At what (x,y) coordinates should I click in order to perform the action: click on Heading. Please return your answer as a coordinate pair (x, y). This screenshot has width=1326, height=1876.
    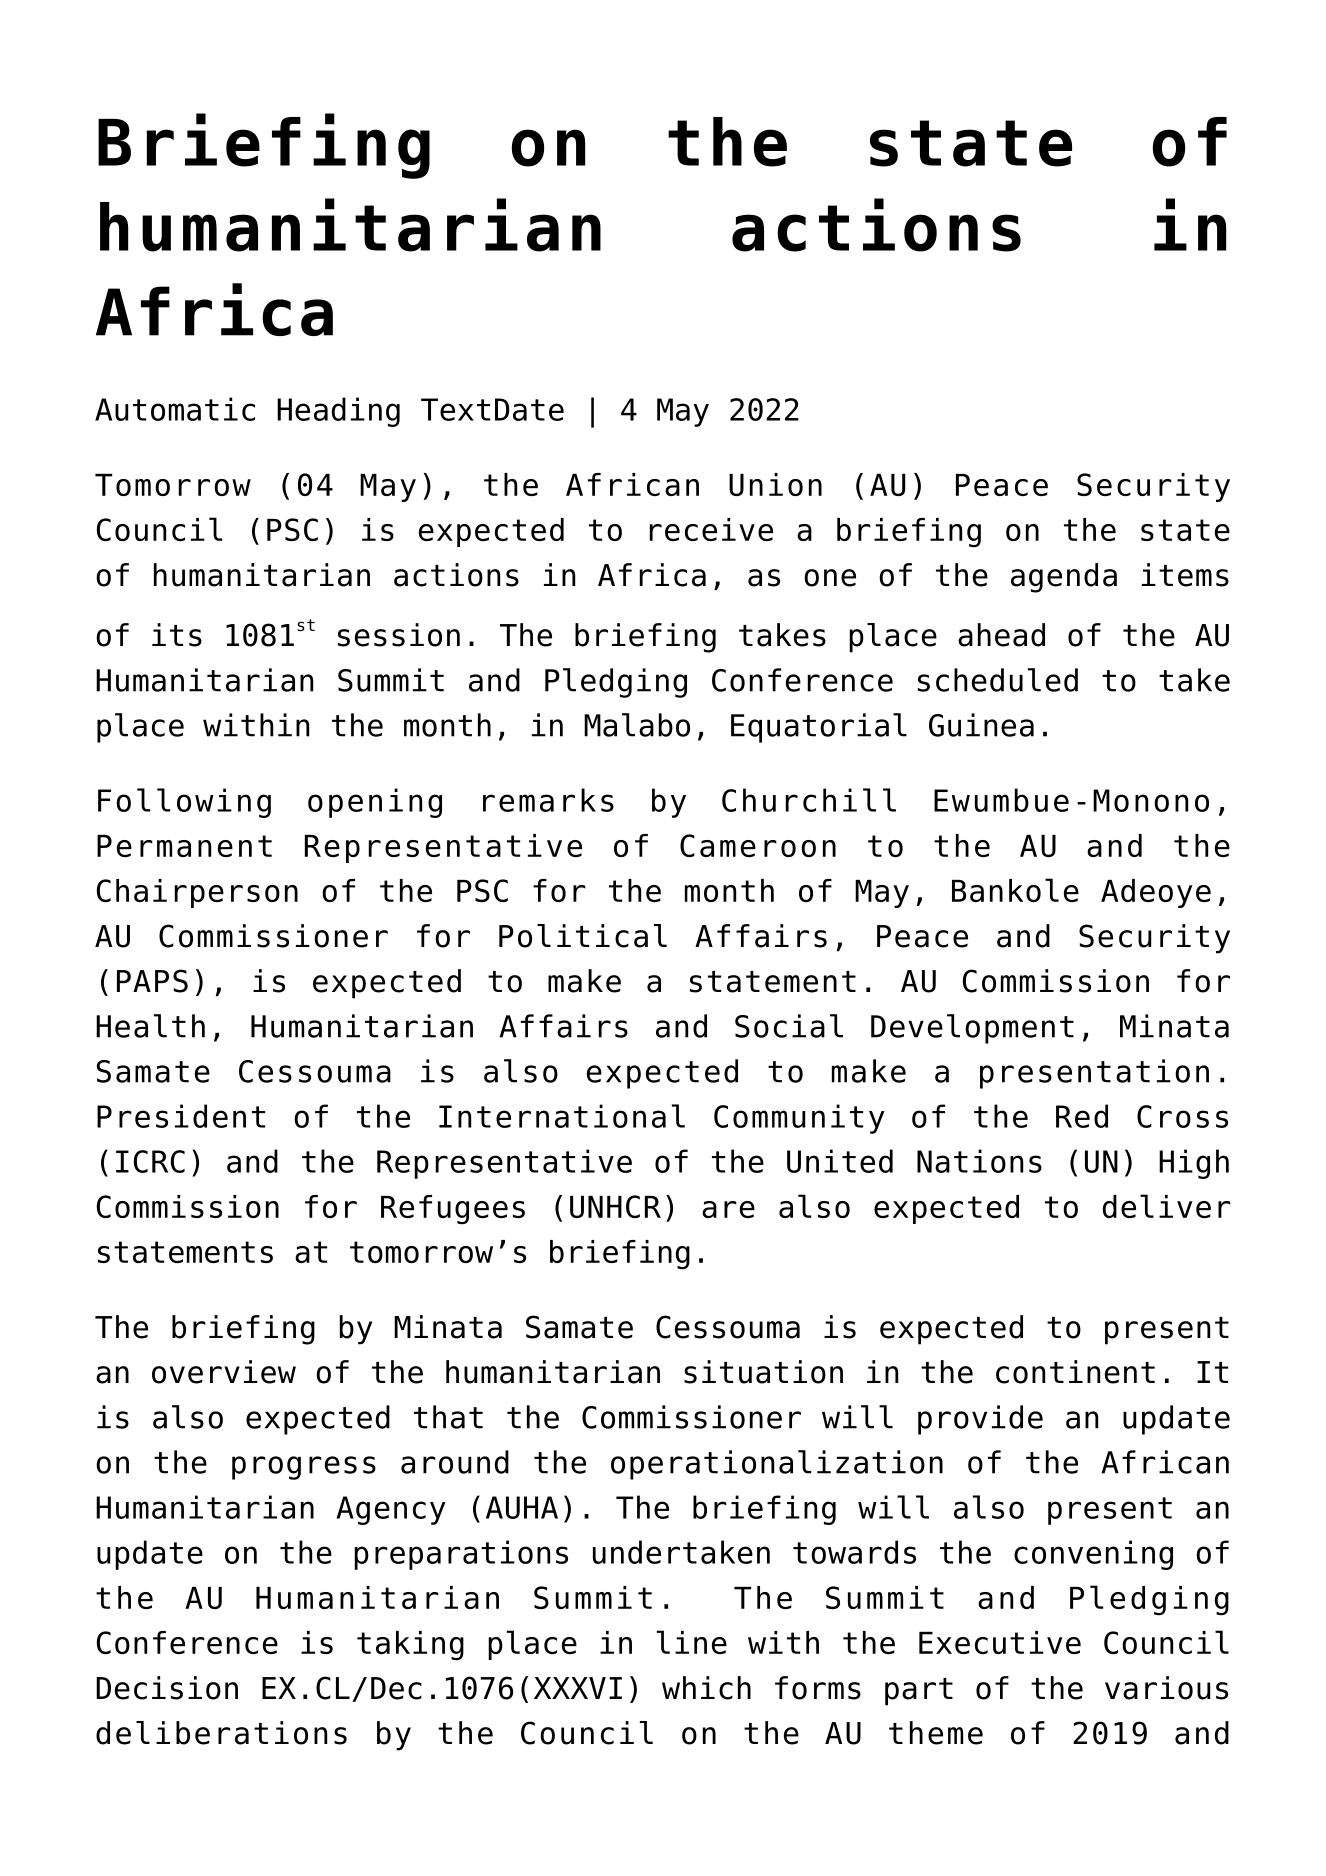
    Looking at the image, I should click on (338, 412).
